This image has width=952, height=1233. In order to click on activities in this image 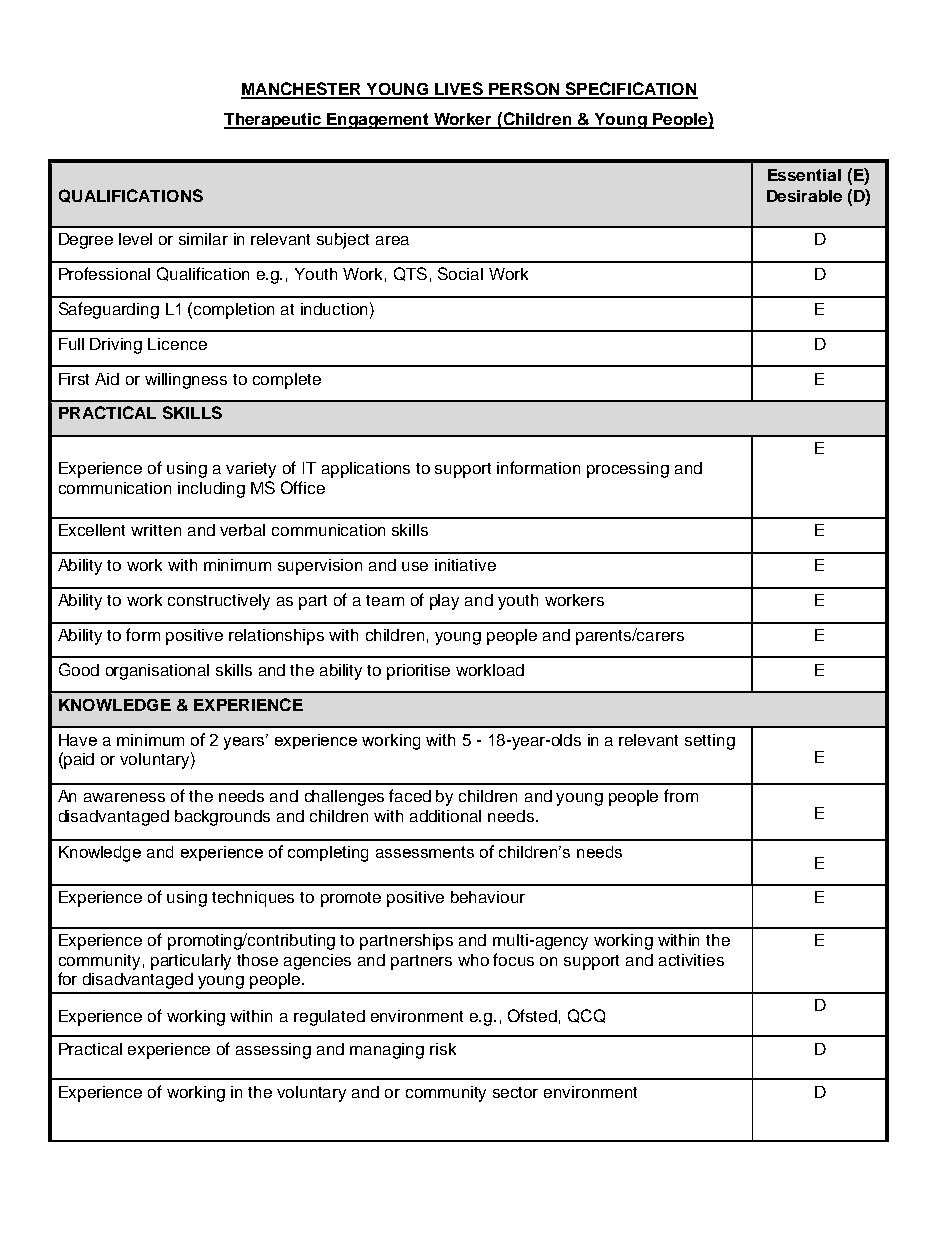, I will do `click(691, 960)`.
